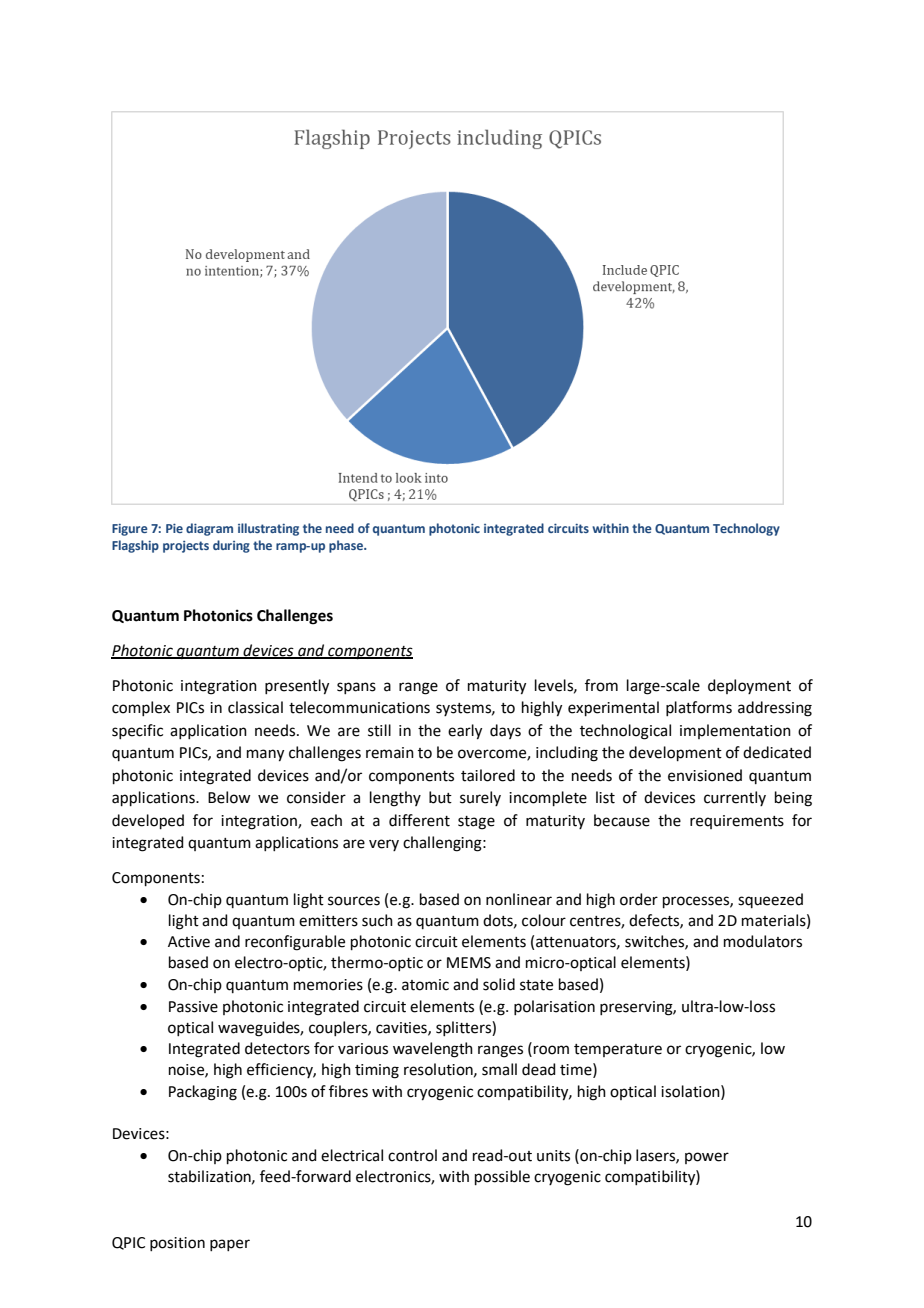 This screenshot has width=924, height=1308. Describe the element at coordinates (347, 546) in the screenshot. I see `phase` at that location.
